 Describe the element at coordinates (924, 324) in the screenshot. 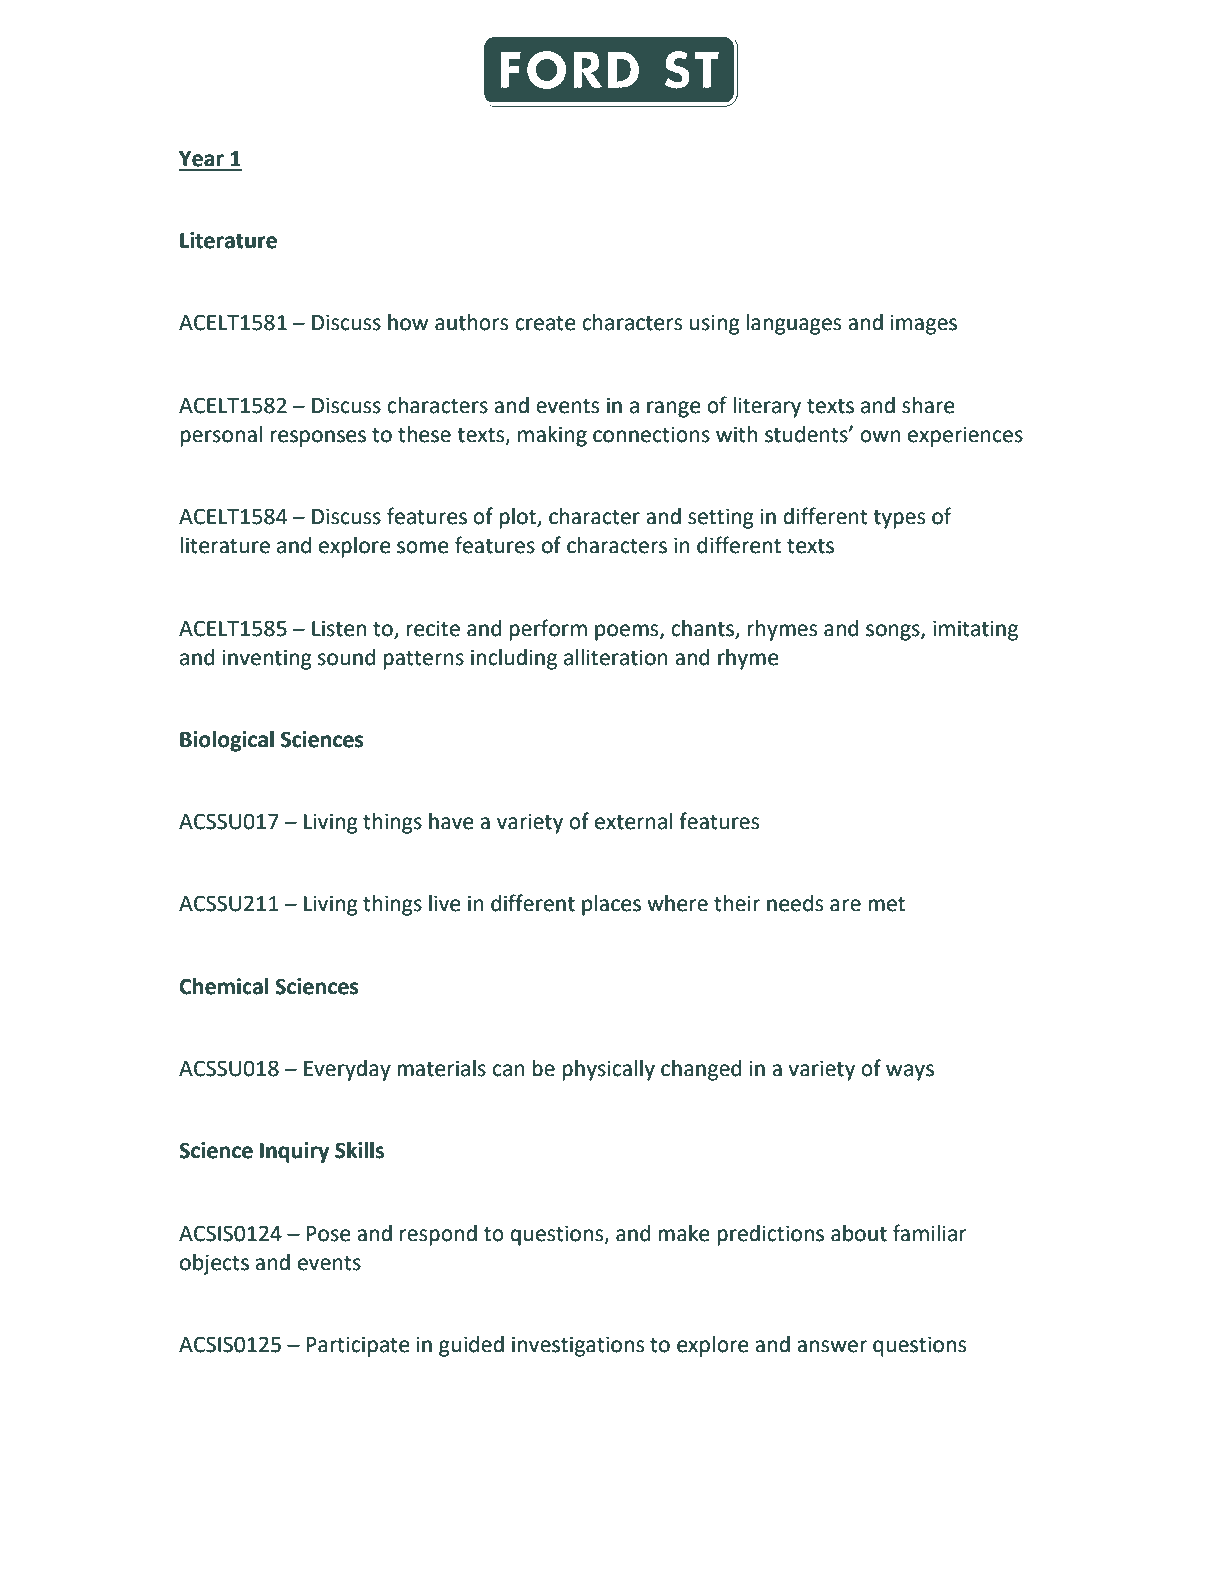

I see `images` at that location.
